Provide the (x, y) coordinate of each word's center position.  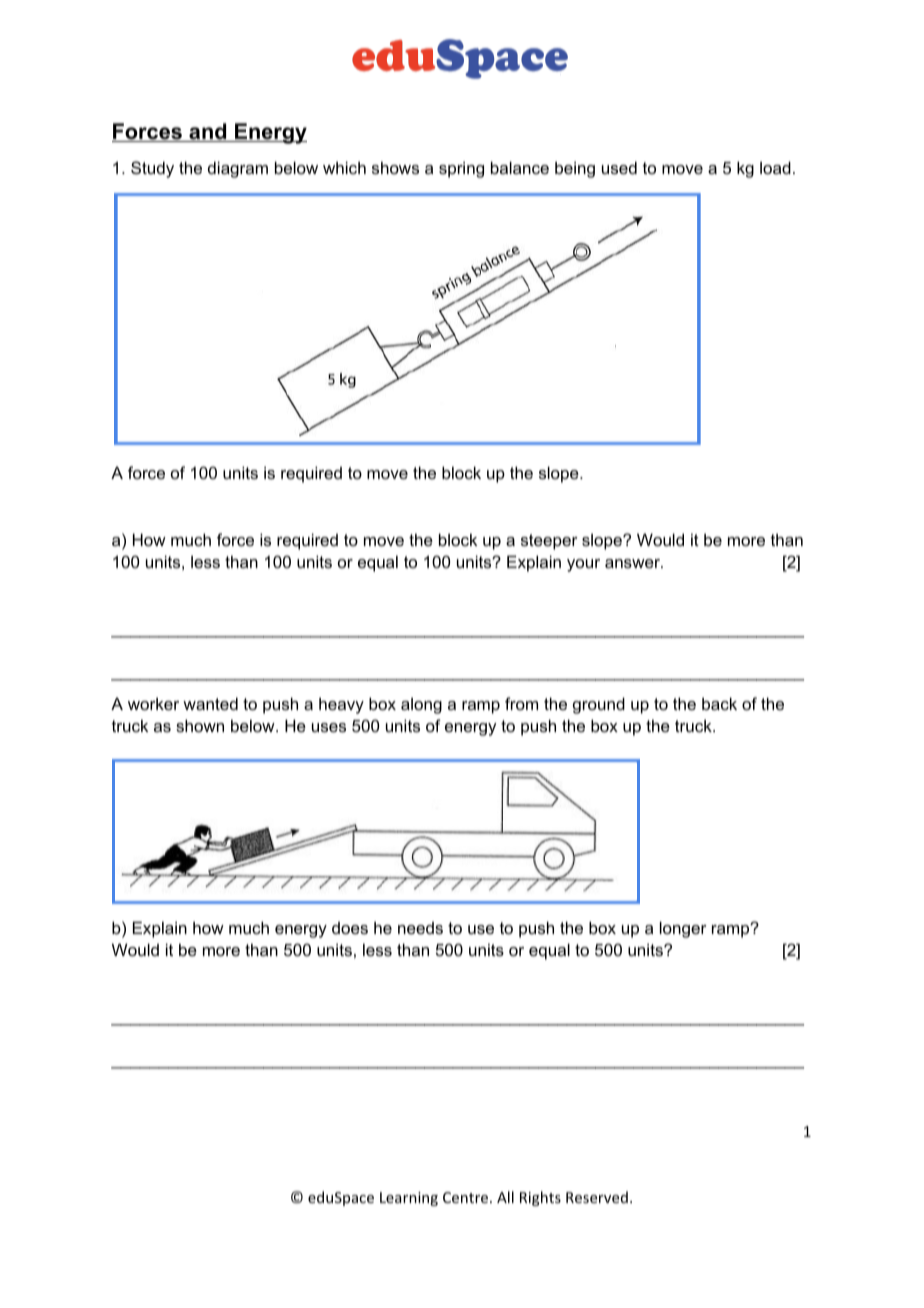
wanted (210, 703)
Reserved (597, 1197)
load (775, 167)
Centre (467, 1197)
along (421, 706)
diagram (238, 169)
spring (461, 169)
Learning (409, 1199)
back (719, 703)
